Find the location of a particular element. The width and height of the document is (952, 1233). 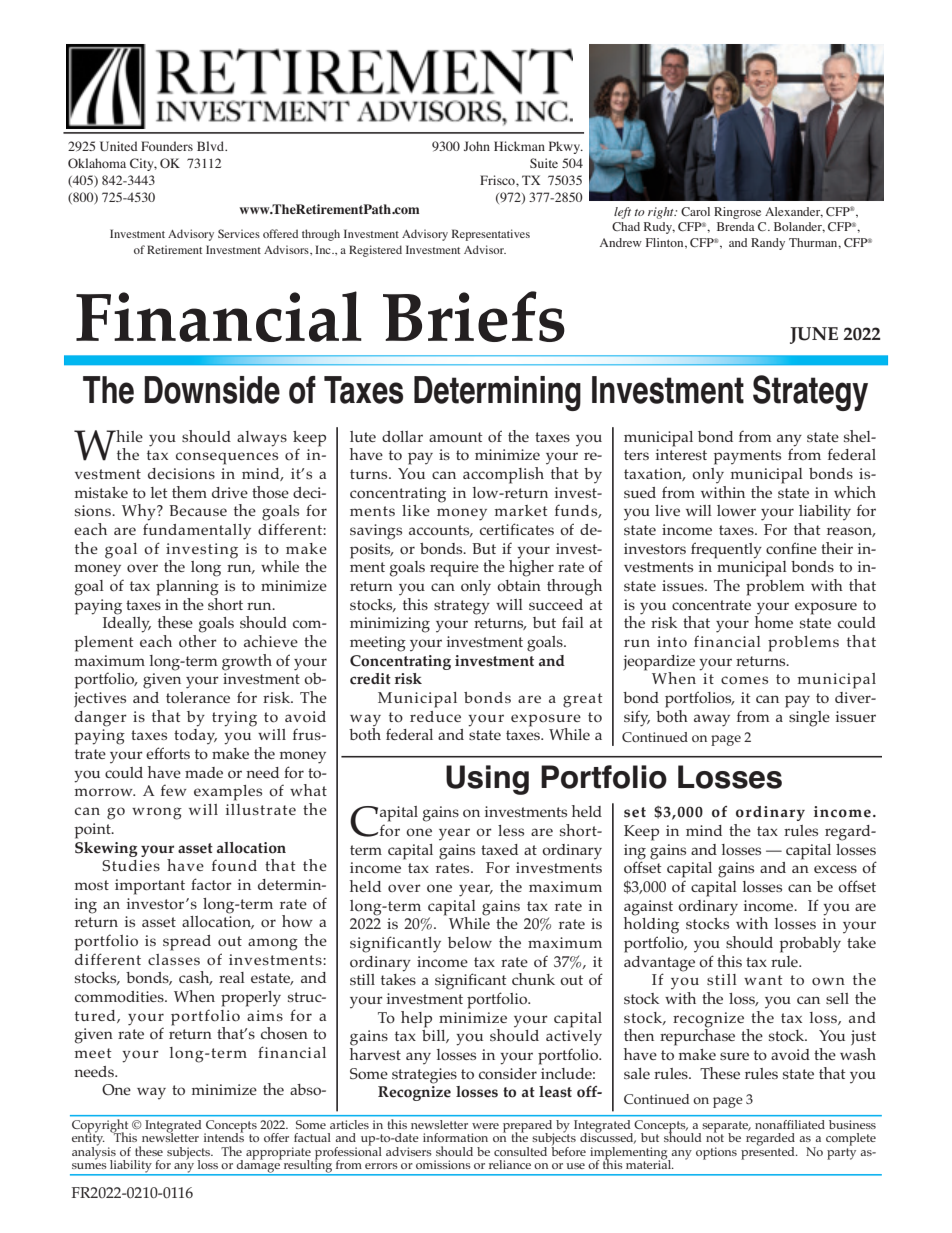

Blvd is located at coordinates (211, 146).
